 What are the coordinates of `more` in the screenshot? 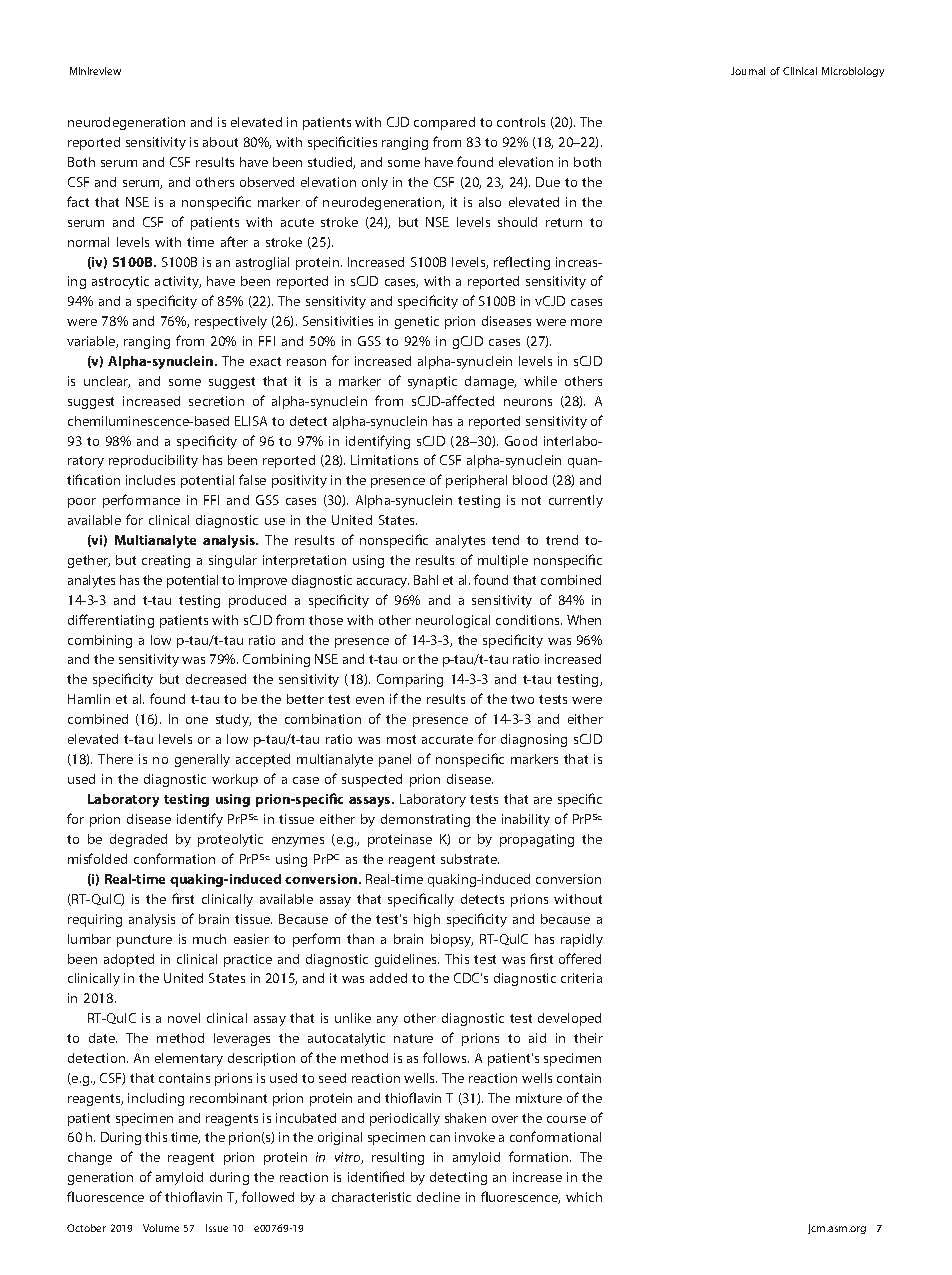 It's located at (586, 322).
